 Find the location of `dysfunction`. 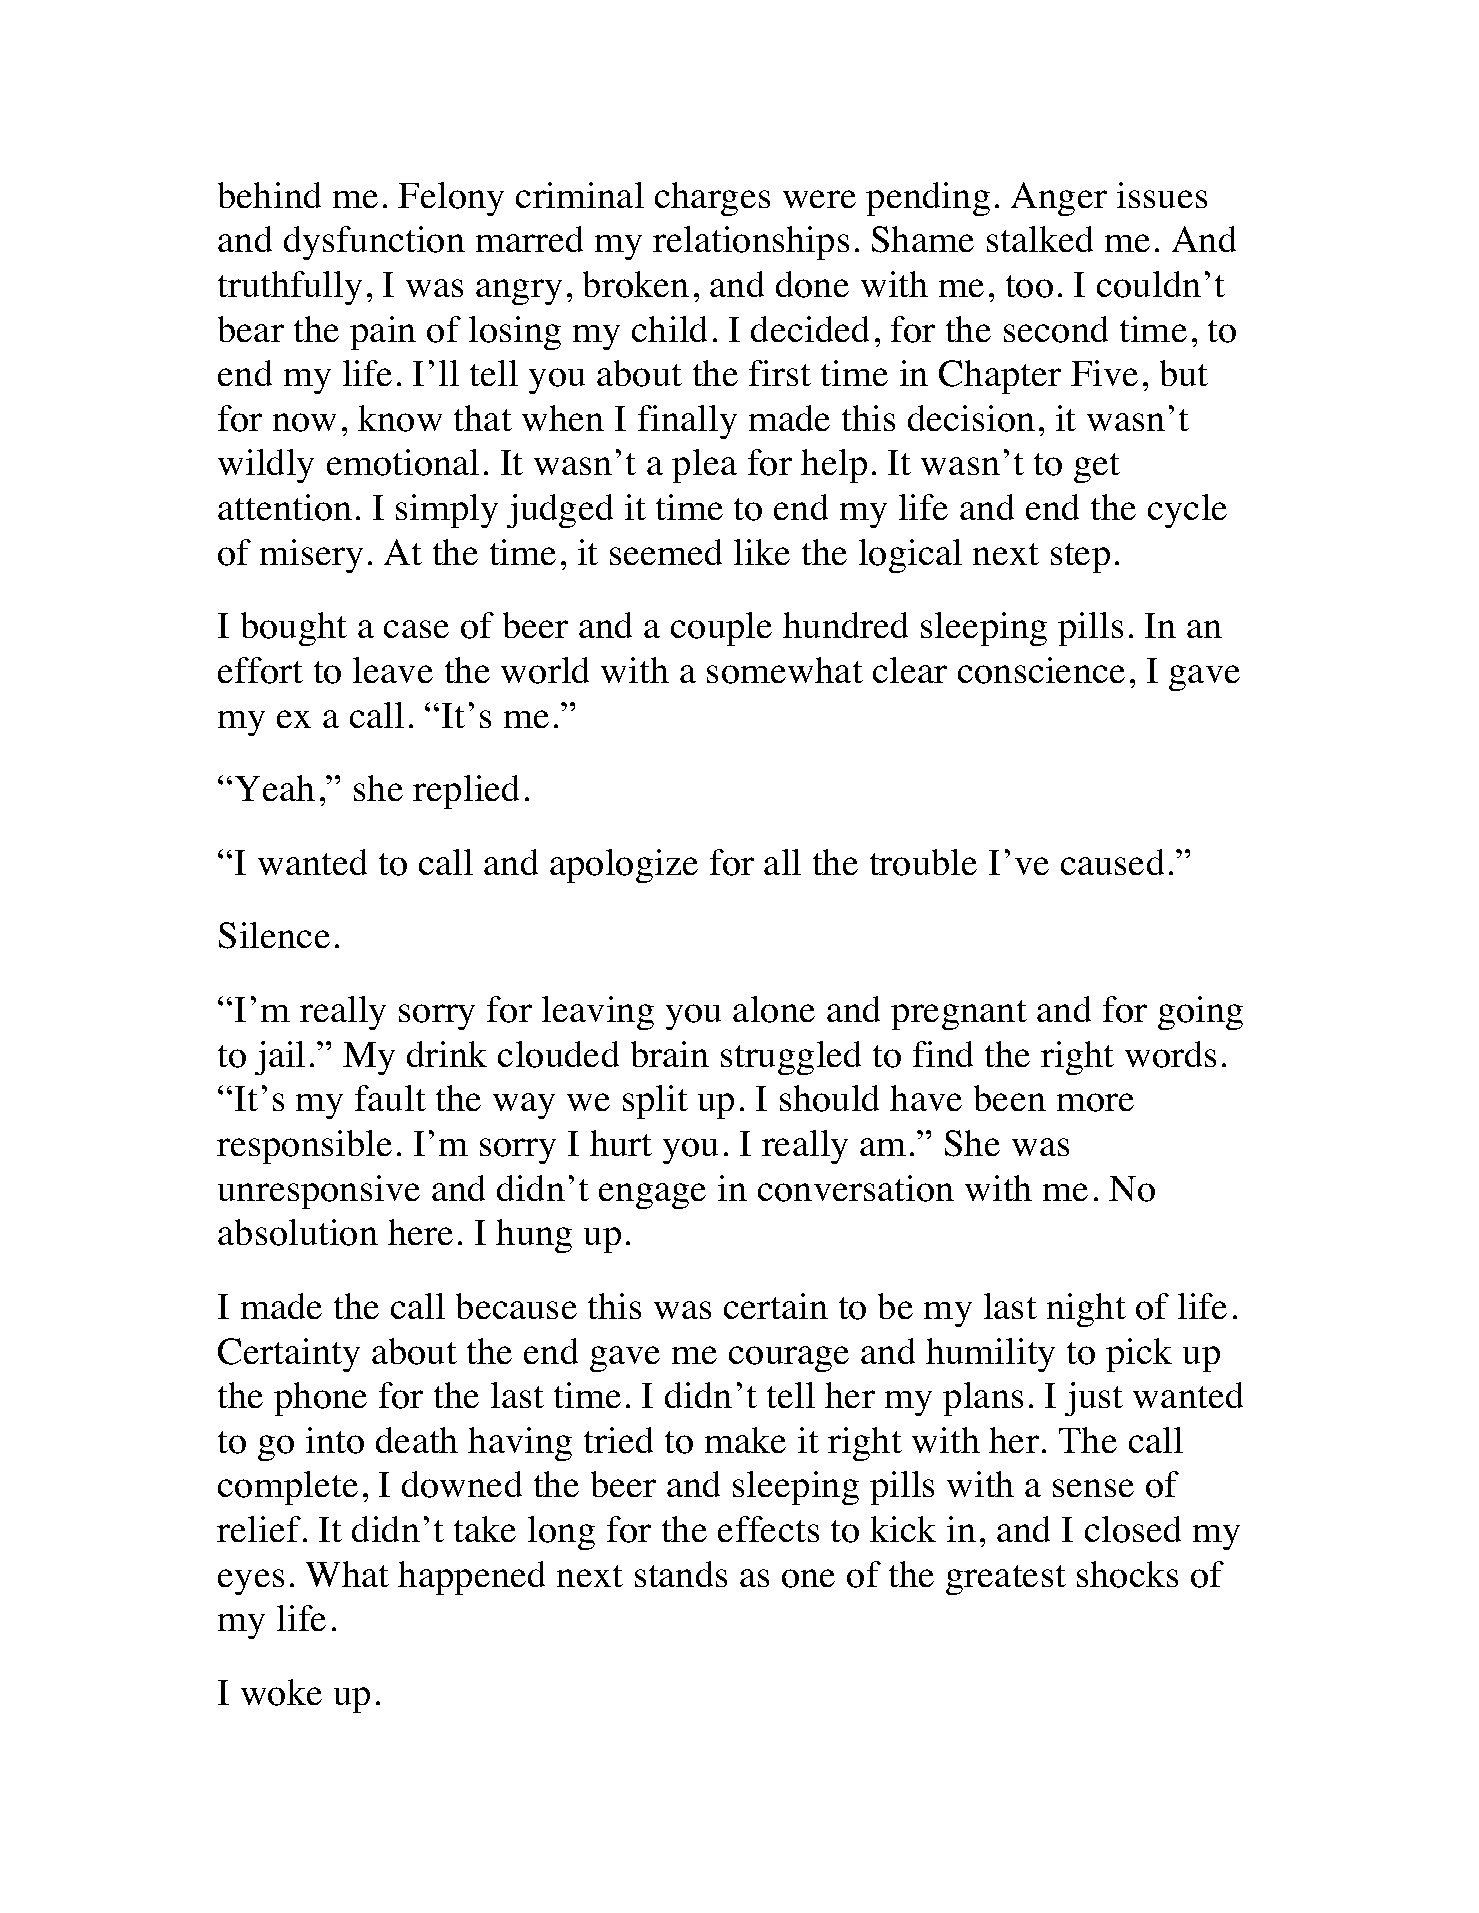

dysfunction is located at coordinates (374, 243).
